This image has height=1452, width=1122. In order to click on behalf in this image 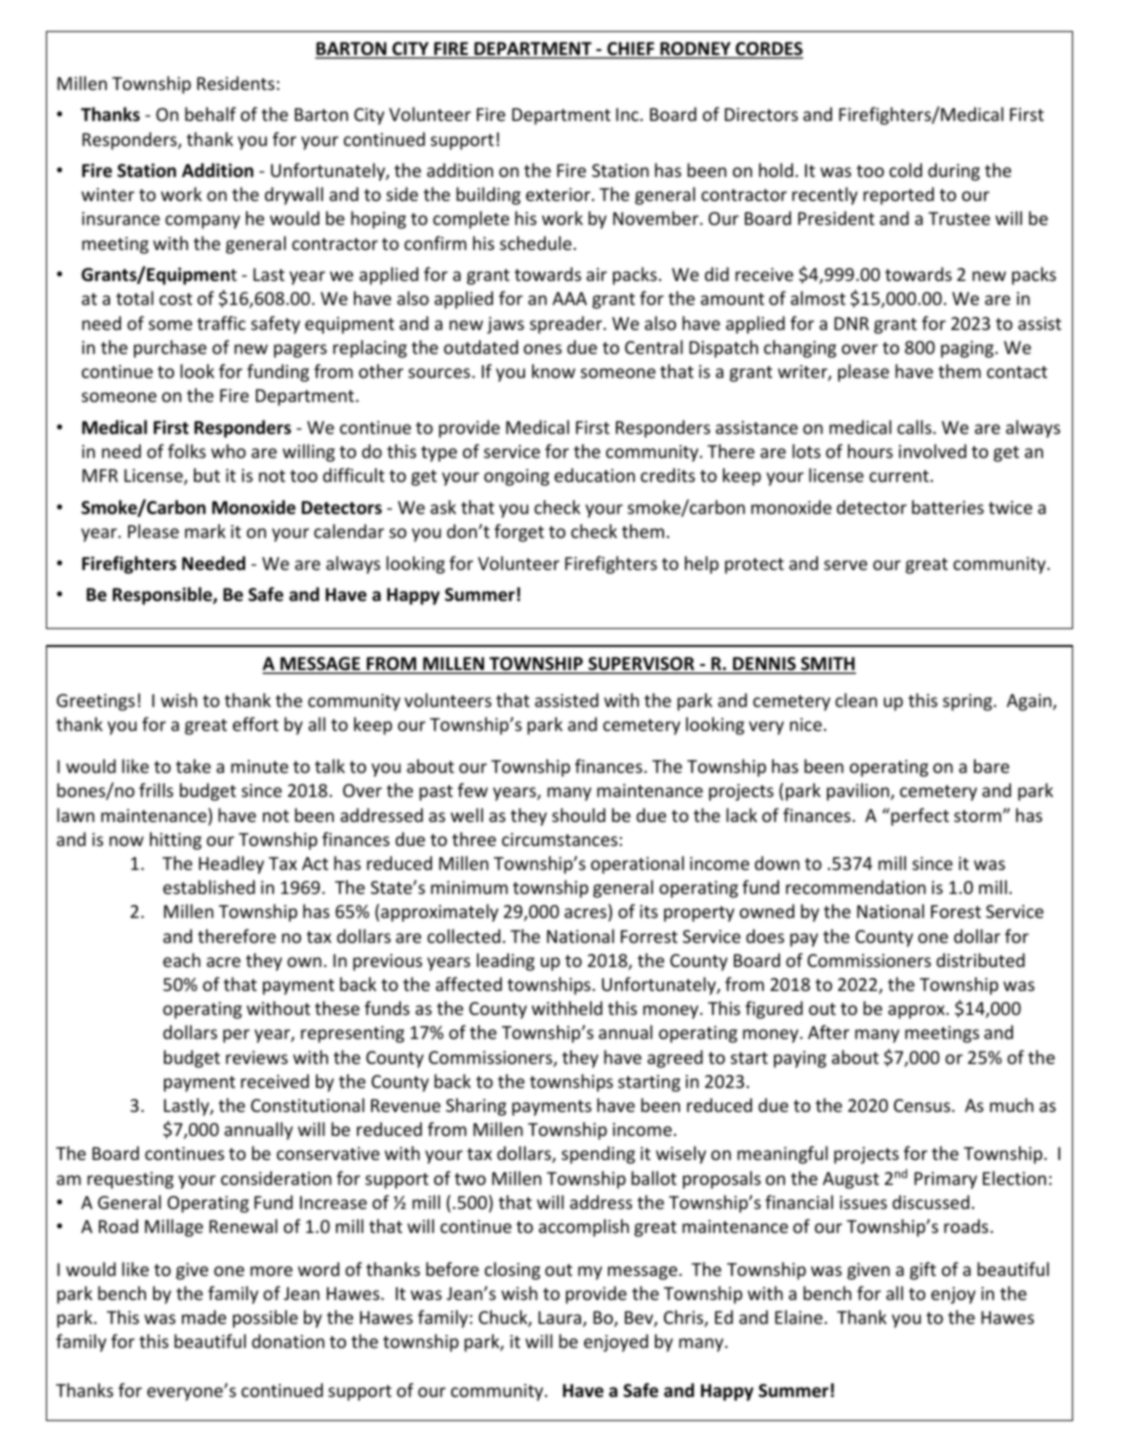, I will do `click(210, 114)`.
